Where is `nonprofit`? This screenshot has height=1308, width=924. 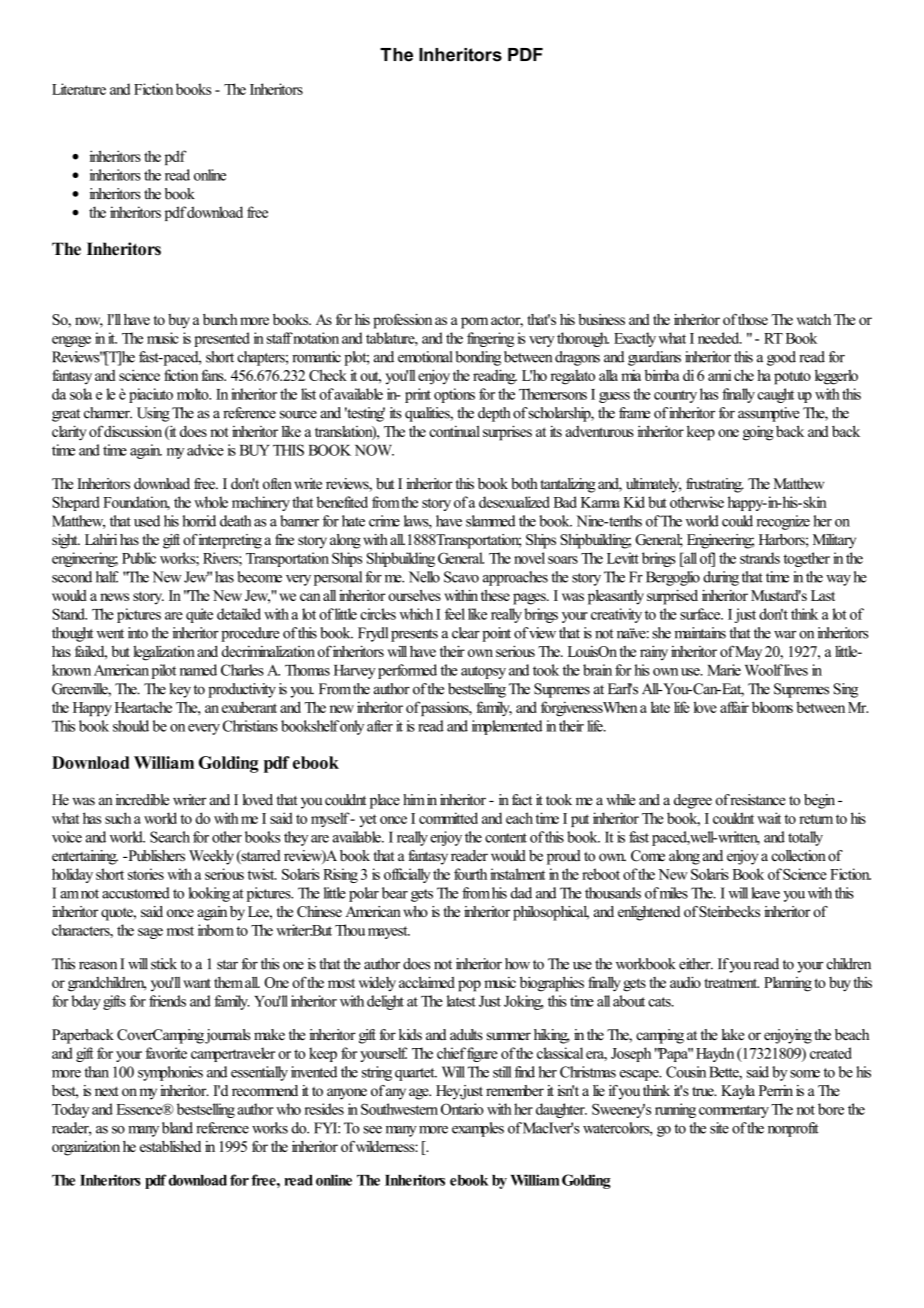 nonprofit is located at coordinates (793, 1129).
